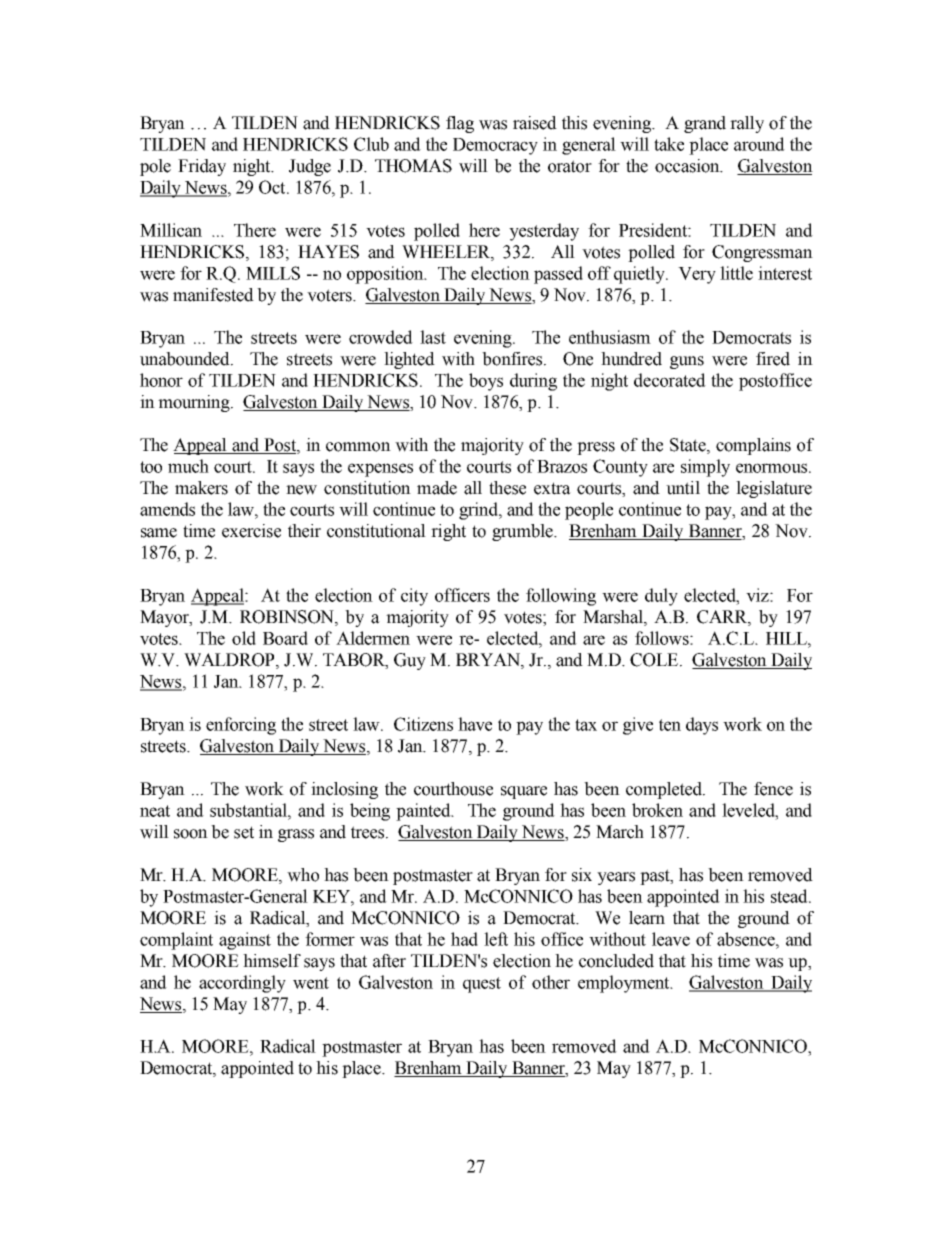 This screenshot has height=1233, width=952. I want to click on occasion, so click(688, 166).
